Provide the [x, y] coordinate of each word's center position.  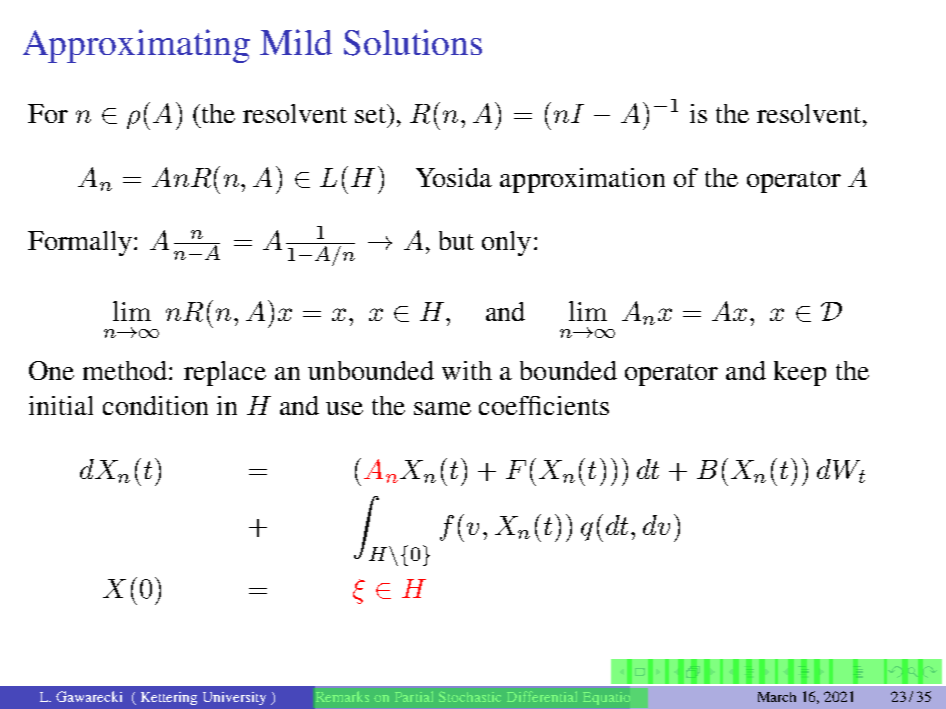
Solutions [413, 42]
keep [800, 373]
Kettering [169, 698]
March [777, 697]
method [126, 370]
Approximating [136, 46]
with [467, 370]
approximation [582, 180]
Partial [414, 696]
